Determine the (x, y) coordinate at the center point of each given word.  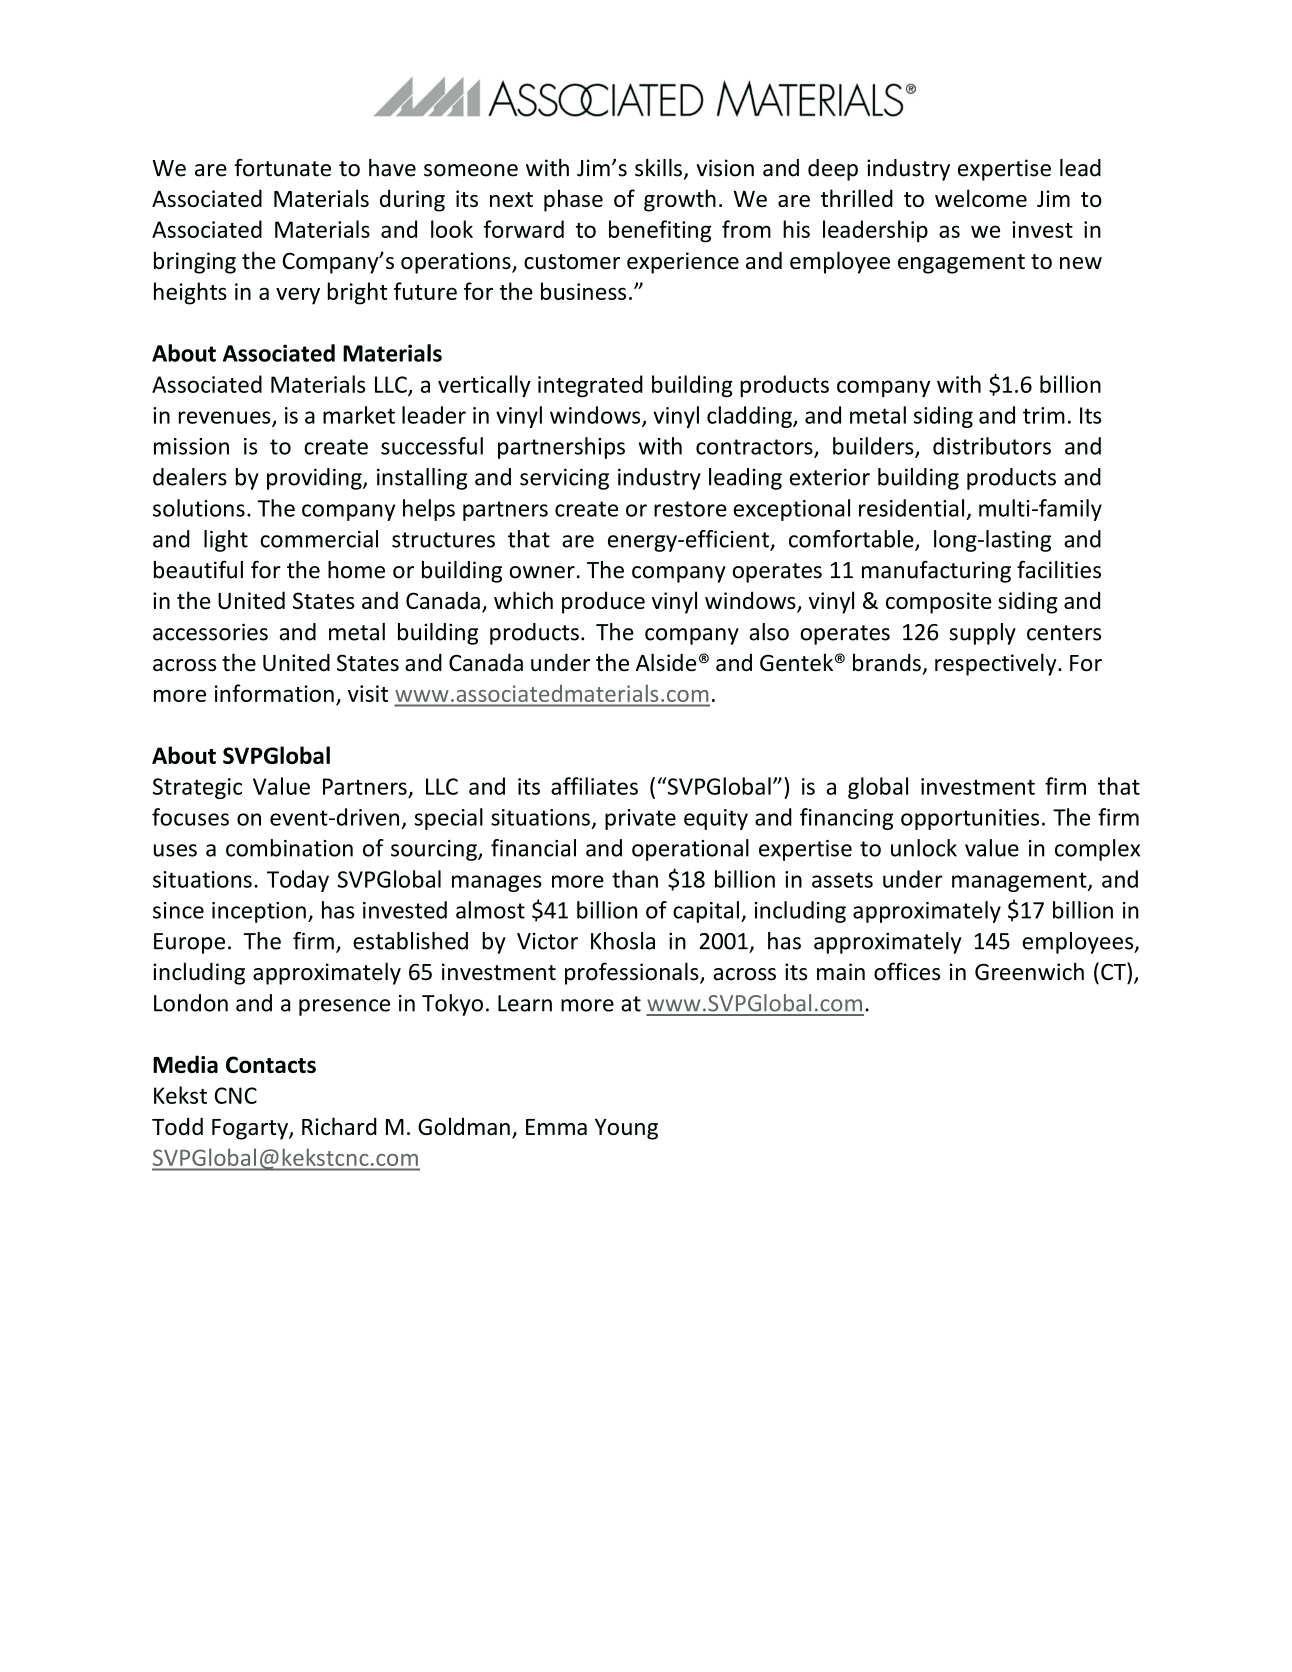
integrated (590, 386)
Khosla (623, 941)
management (1020, 882)
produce (603, 602)
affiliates (594, 786)
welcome (981, 198)
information (274, 693)
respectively (997, 664)
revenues (226, 418)
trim (1044, 415)
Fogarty (251, 1129)
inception (259, 912)
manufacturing (936, 571)
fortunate (283, 167)
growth (680, 200)
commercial (319, 539)
